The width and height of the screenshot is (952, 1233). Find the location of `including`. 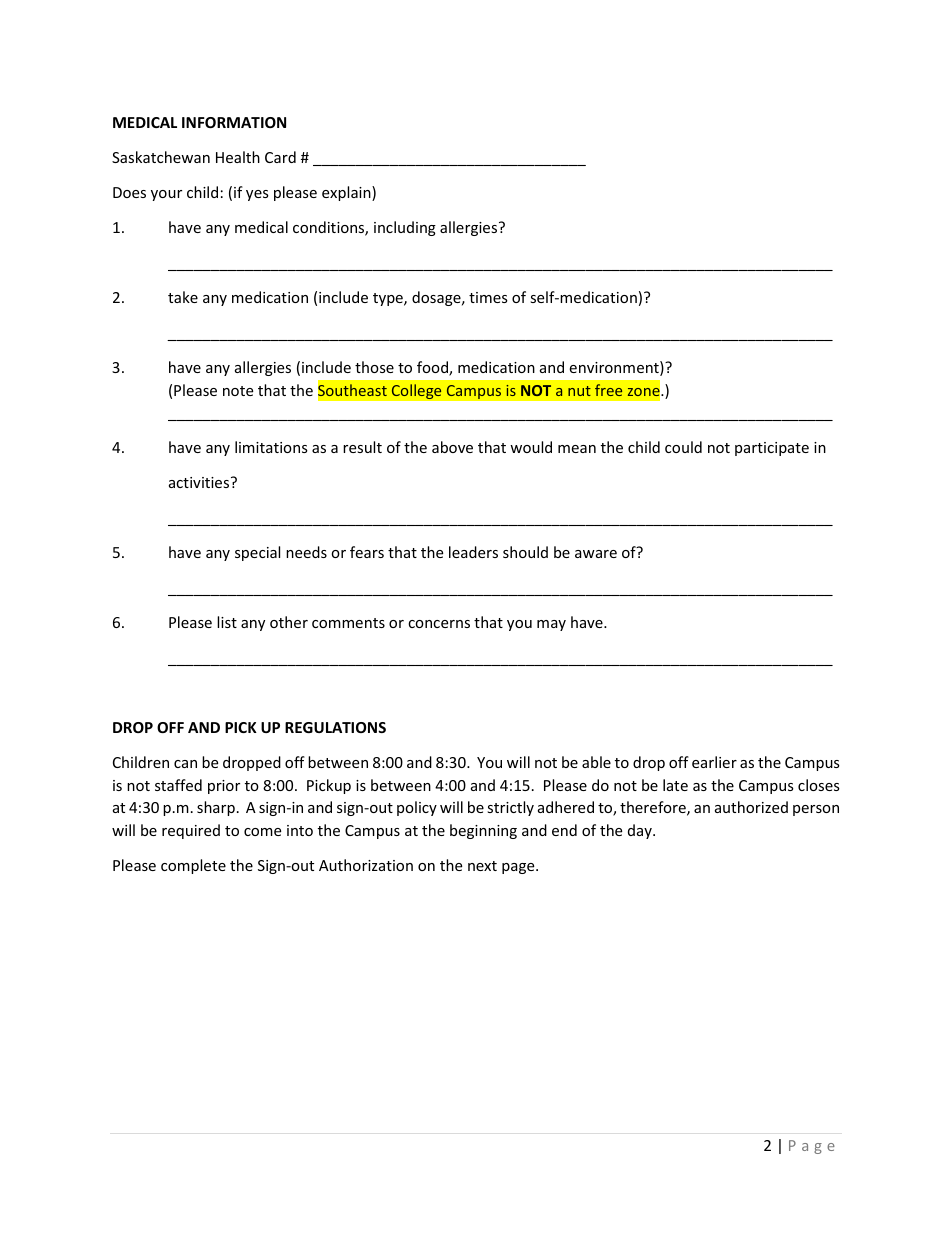

including is located at coordinates (405, 228).
